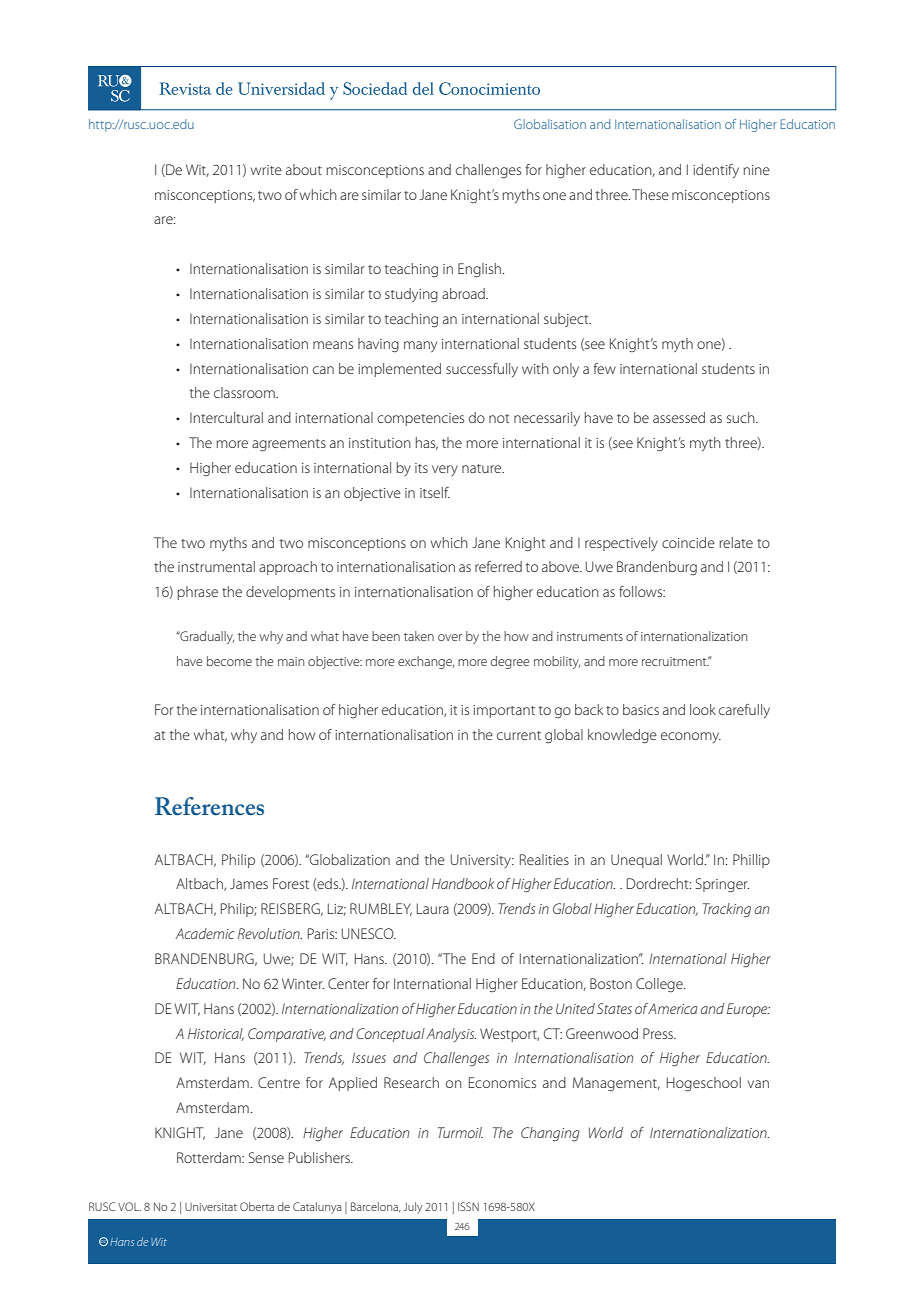 This page has height=1308, width=924. What do you see at coordinates (209, 806) in the page?
I see `References` at bounding box center [209, 806].
